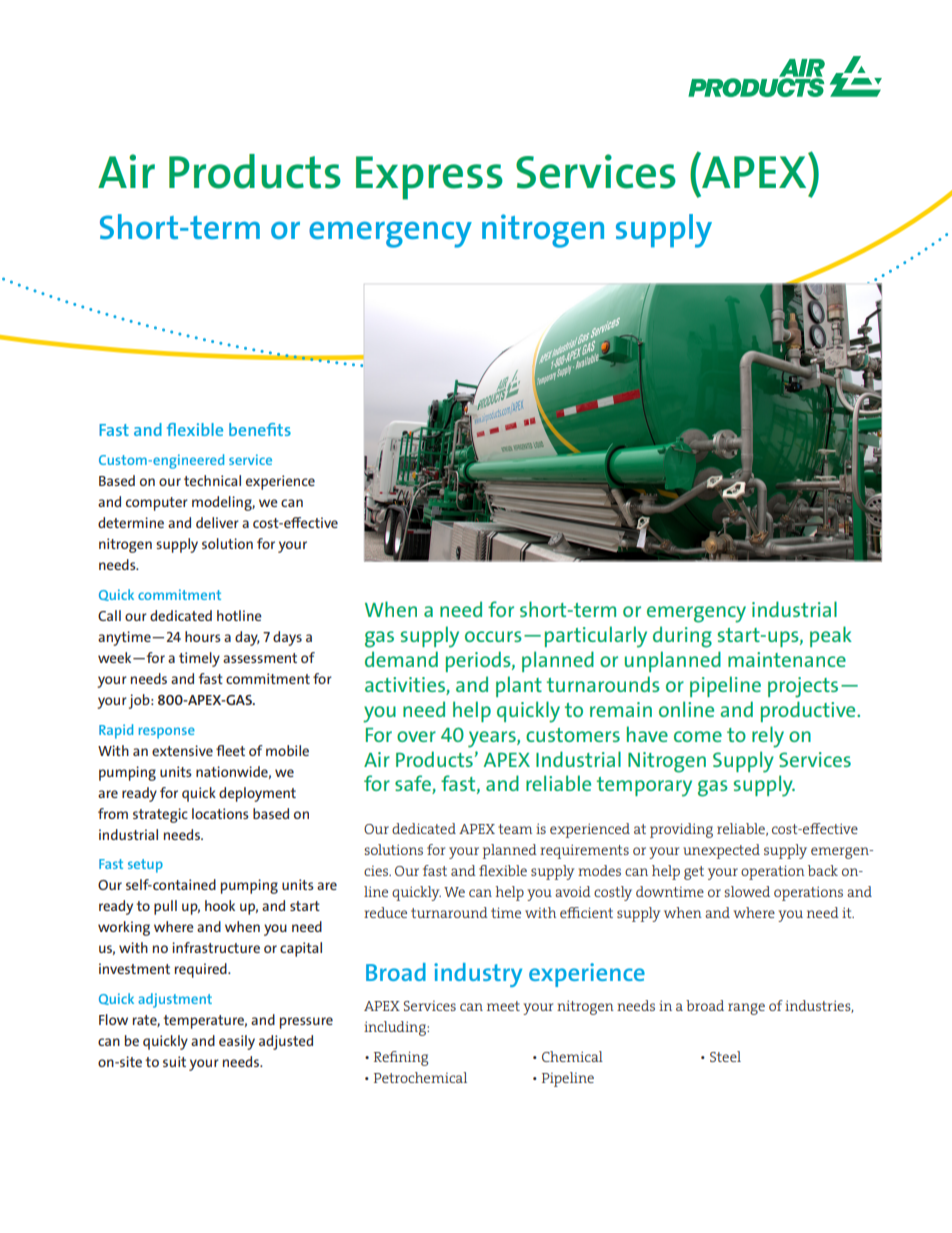  What do you see at coordinates (787, 659) in the screenshot?
I see `maintenance` at bounding box center [787, 659].
